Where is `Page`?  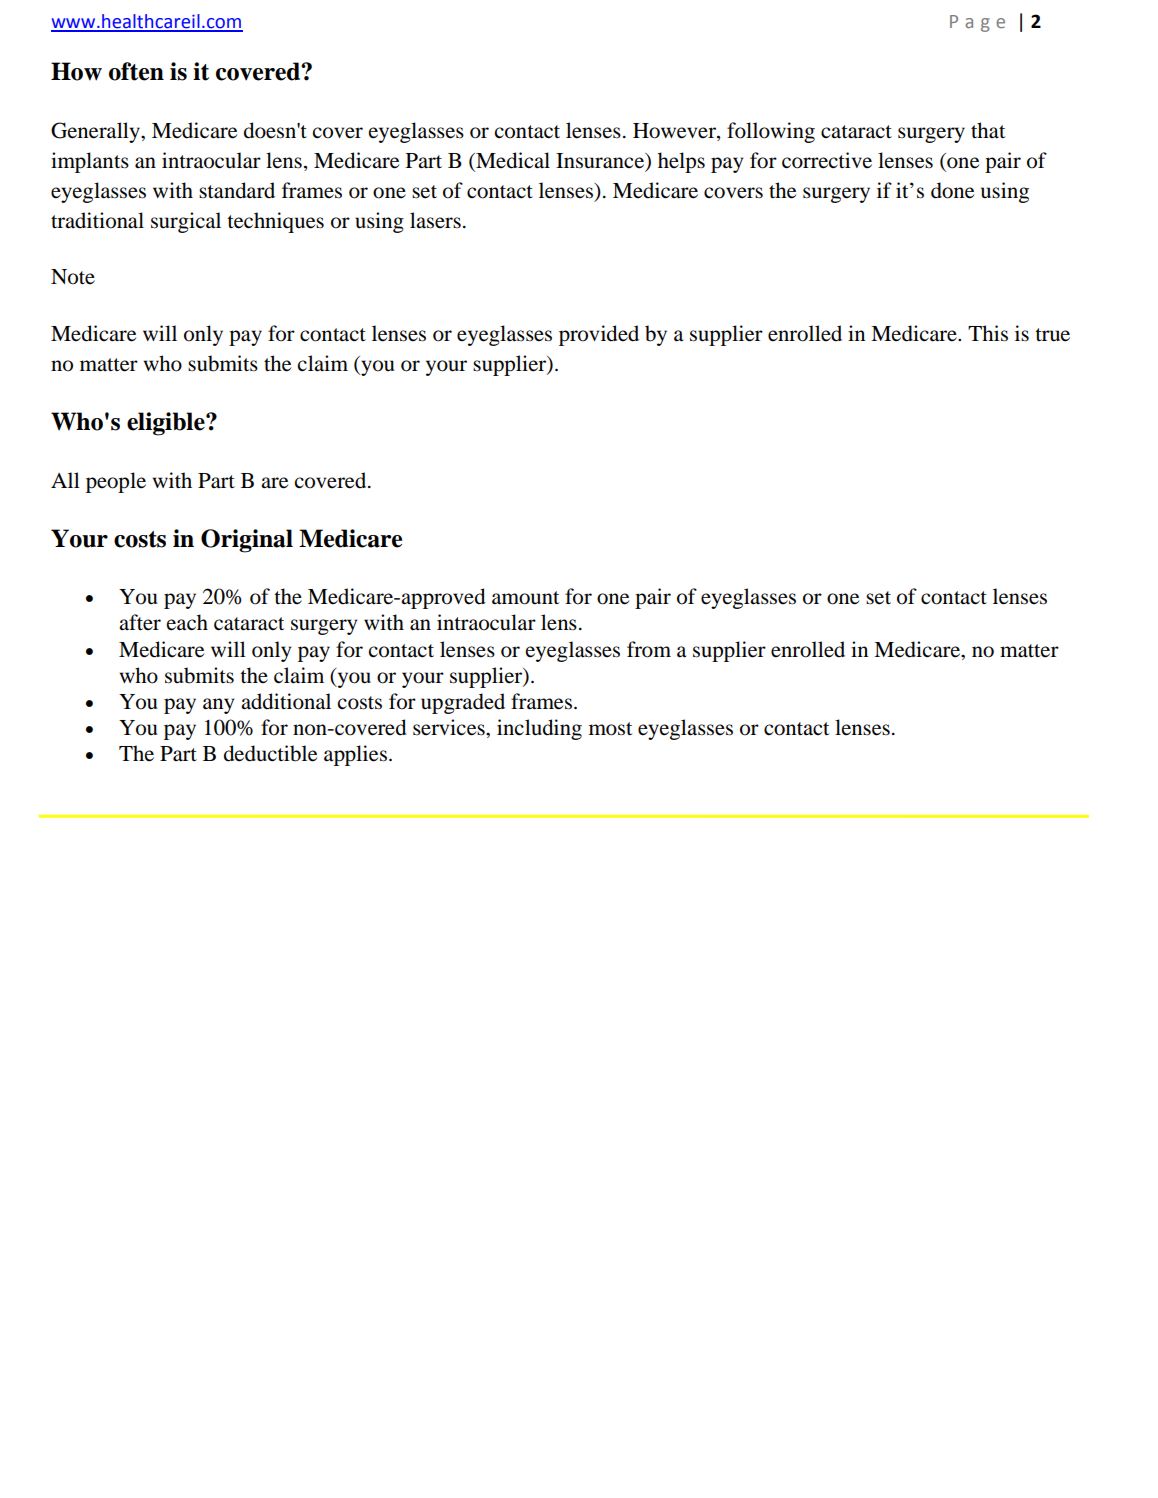
Page is located at coordinates (977, 23).
